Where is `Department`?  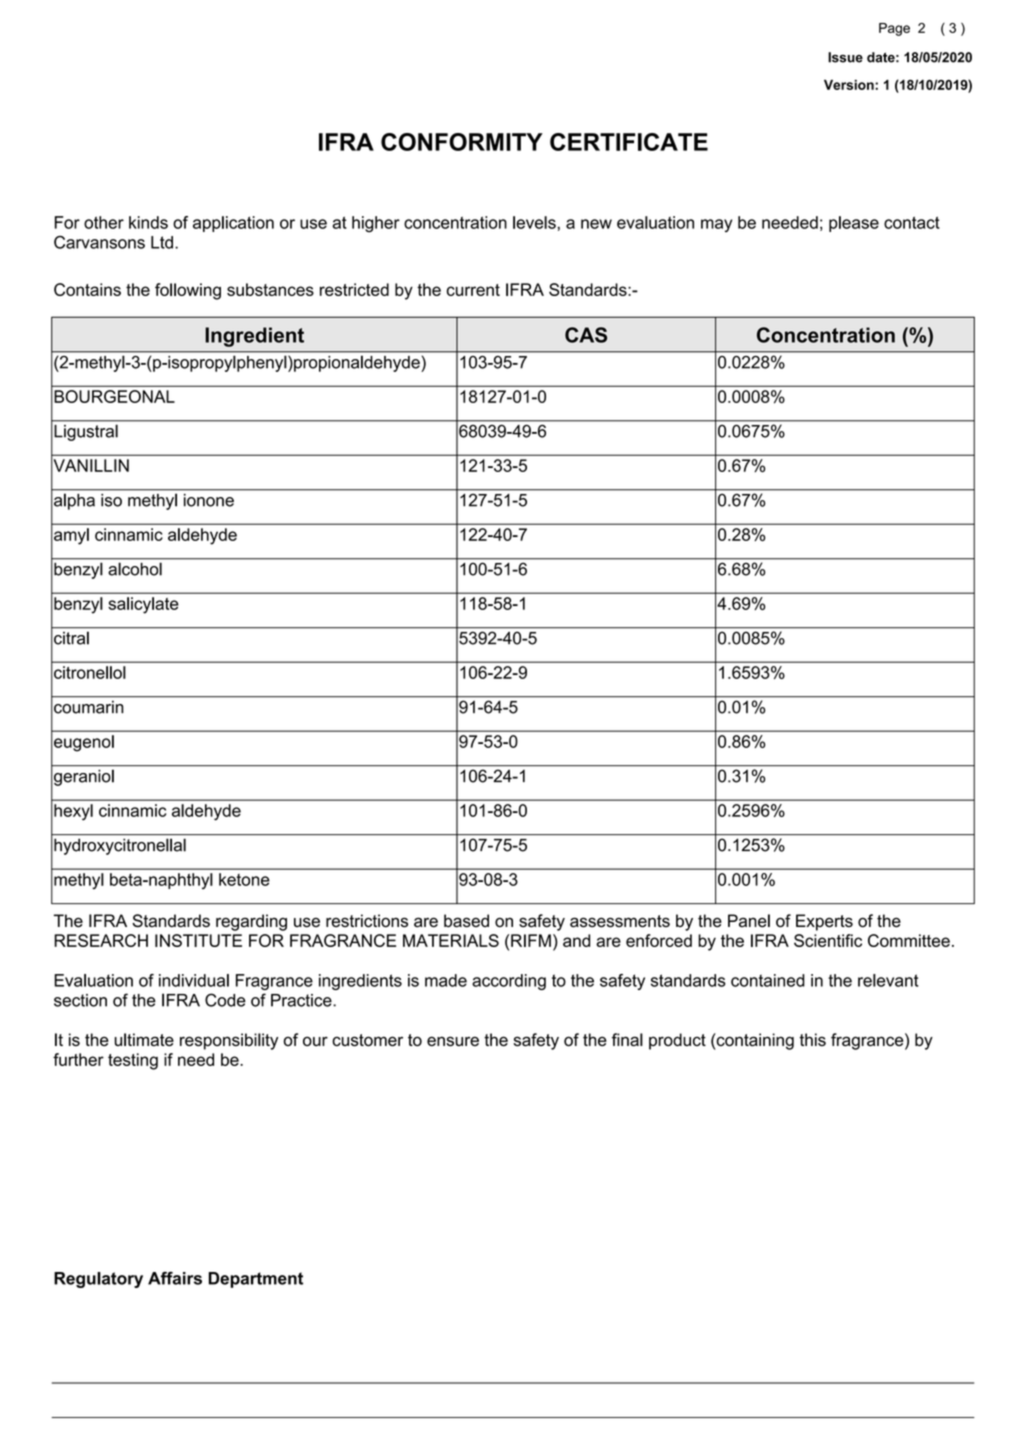 Department is located at coordinates (255, 1280).
